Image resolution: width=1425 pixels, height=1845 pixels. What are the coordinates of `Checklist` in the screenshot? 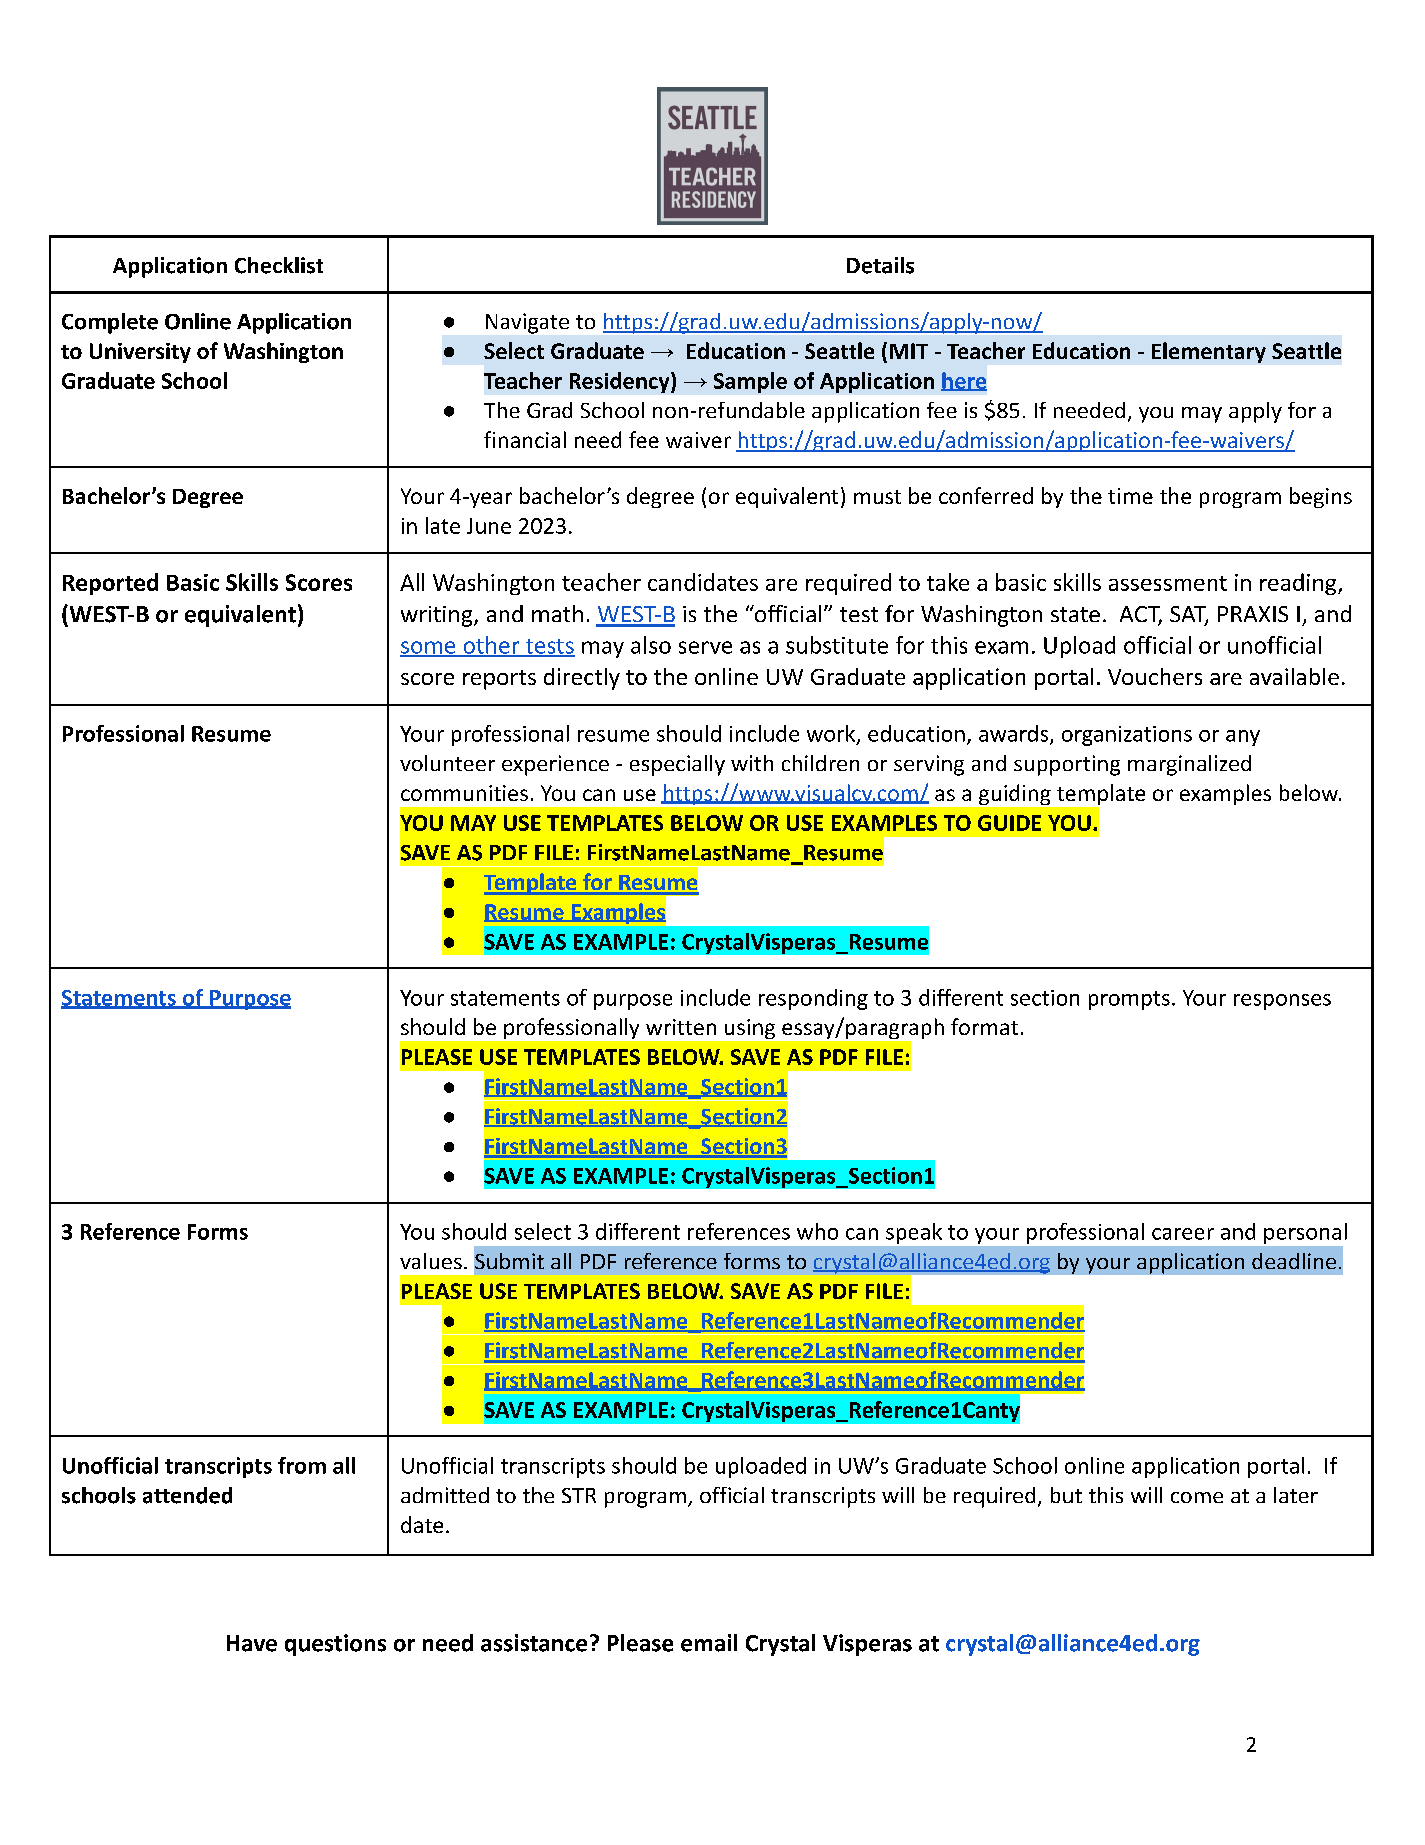 It's located at (279, 265).
